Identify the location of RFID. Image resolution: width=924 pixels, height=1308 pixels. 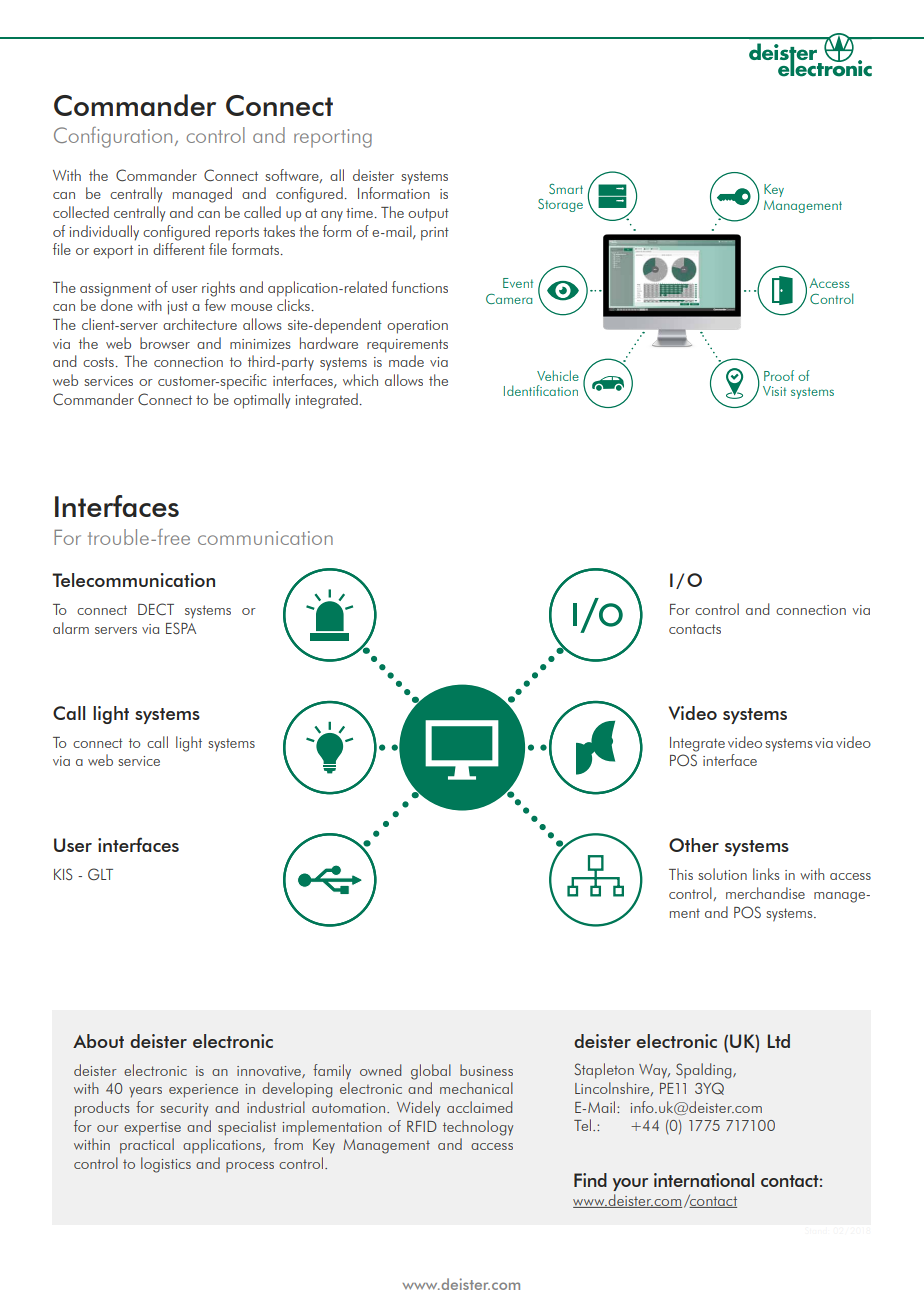
(422, 1126).
